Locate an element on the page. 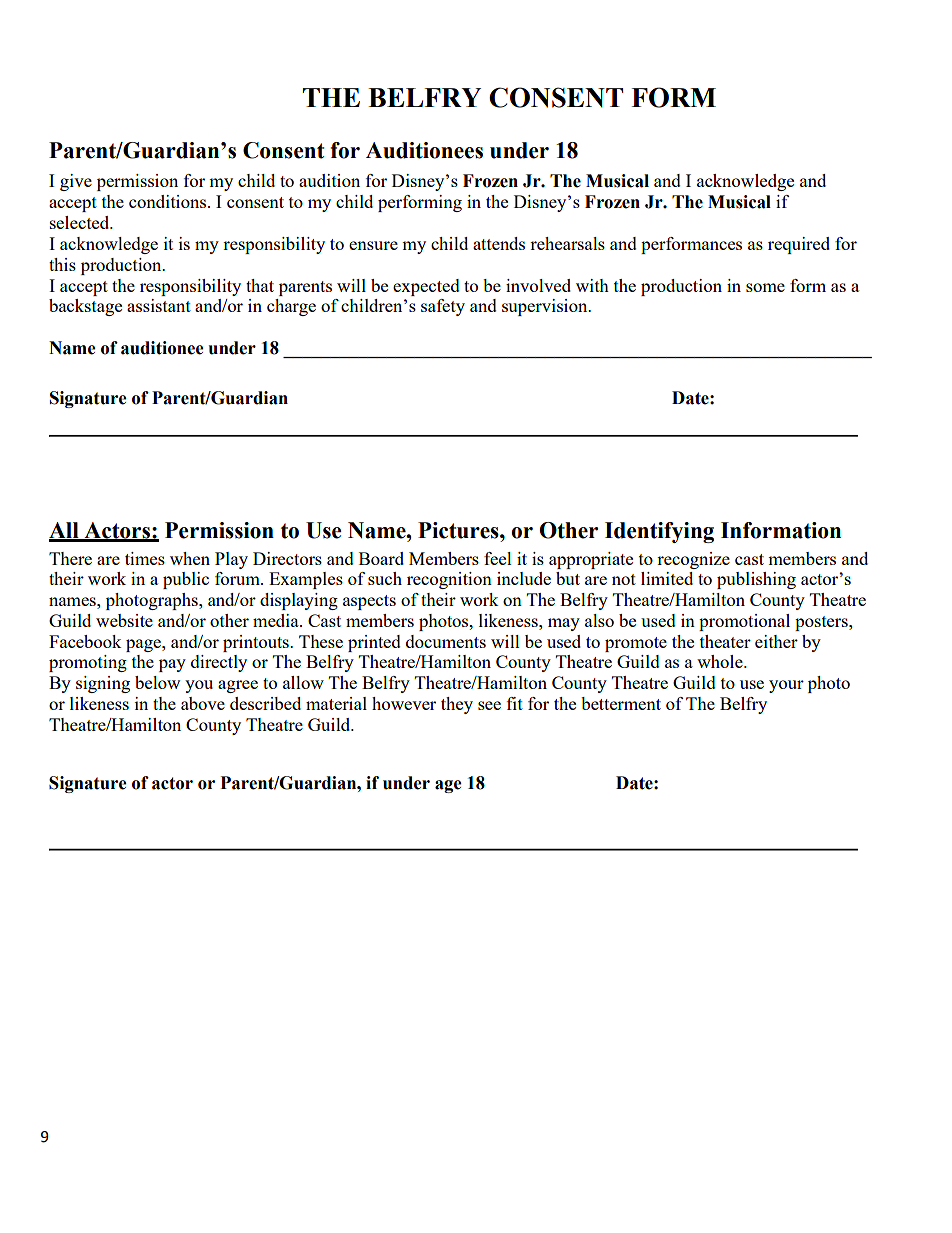 The image size is (952, 1233). safety is located at coordinates (443, 307).
